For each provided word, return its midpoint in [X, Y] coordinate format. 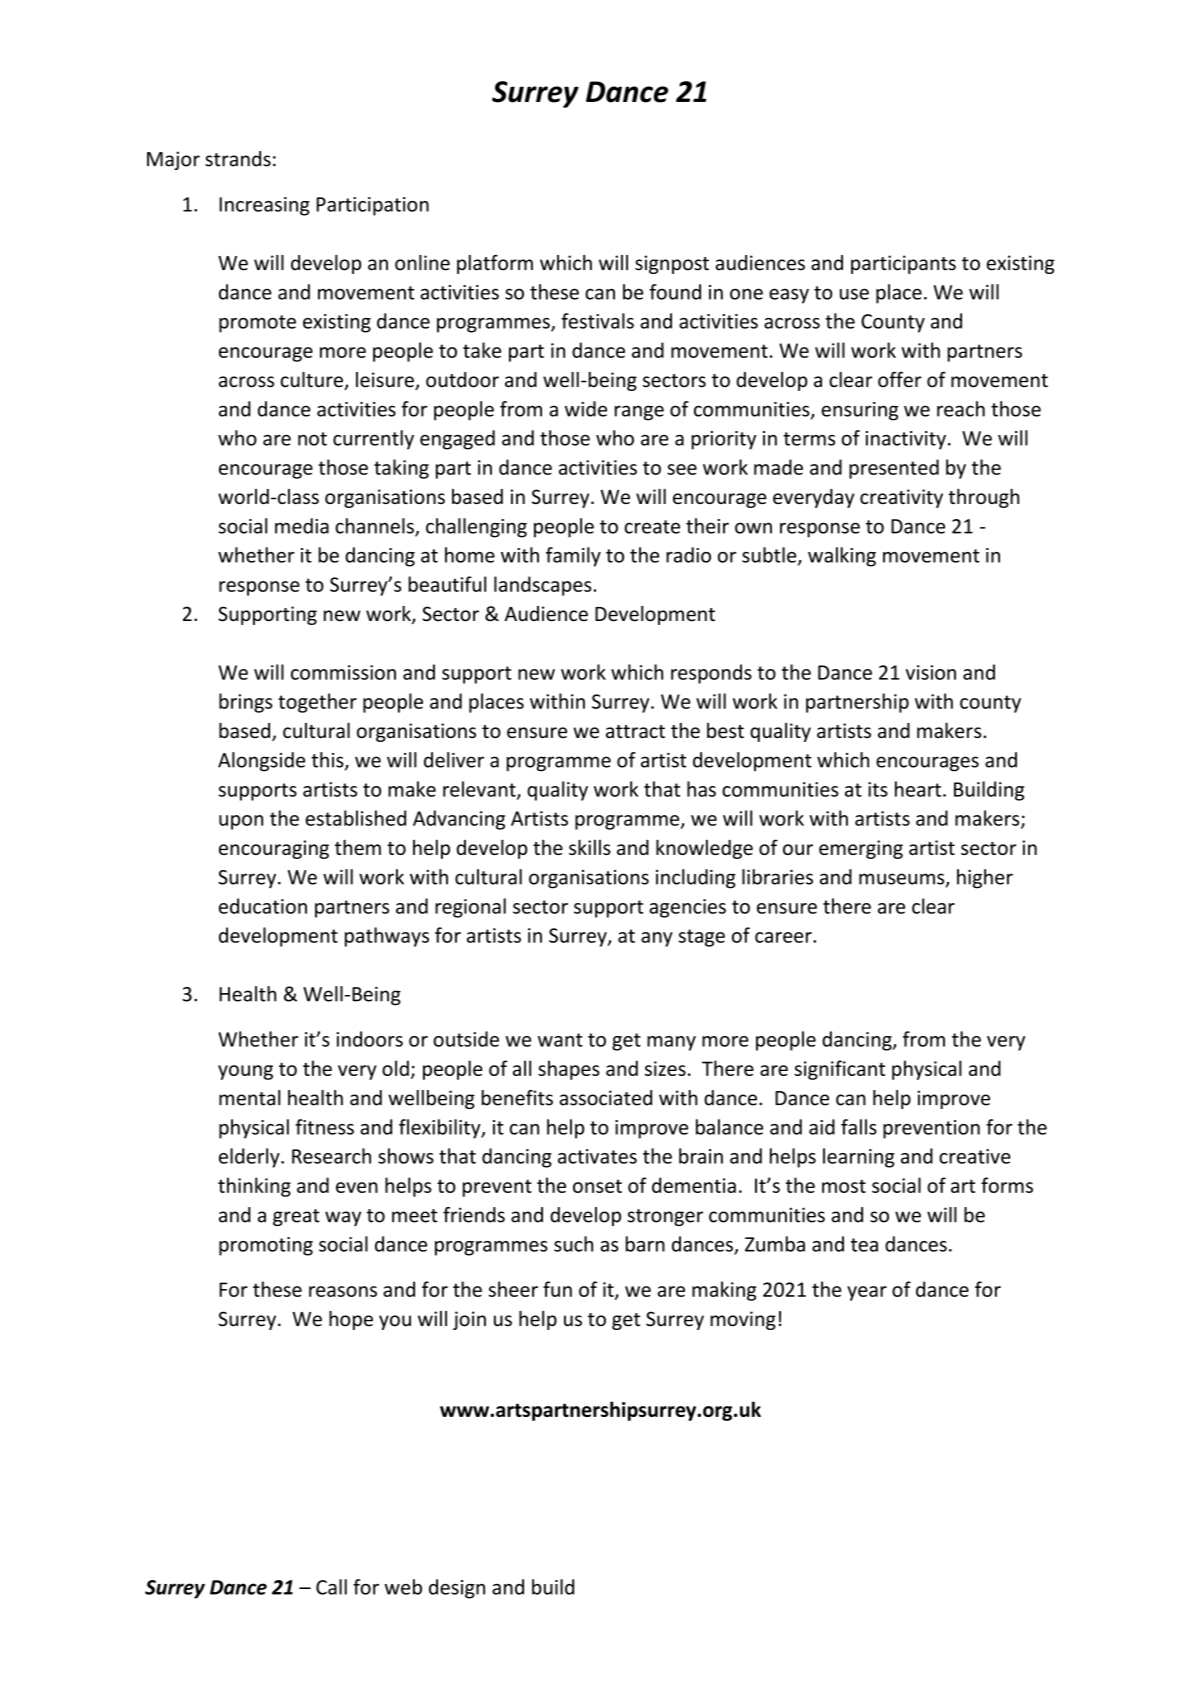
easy [789, 296]
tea [864, 1245]
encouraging [274, 849]
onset [597, 1186]
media [302, 526]
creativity [901, 498]
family [573, 557]
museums [903, 880]
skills [590, 847]
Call [331, 1587]
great [296, 1217]
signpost [672, 264]
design [457, 1589]
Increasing [264, 206]
